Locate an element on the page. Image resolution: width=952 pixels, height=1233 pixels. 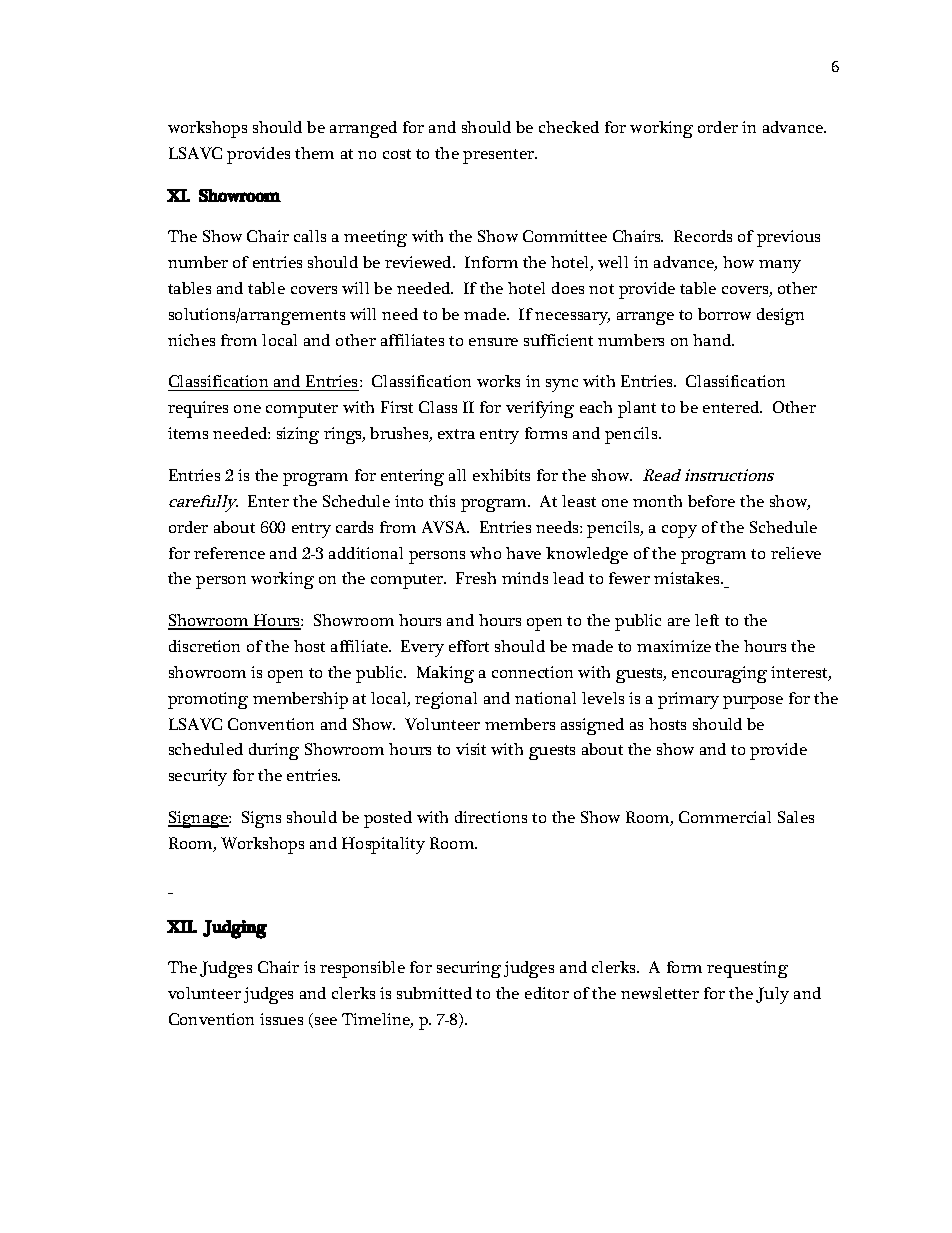
securing is located at coordinates (469, 969).
